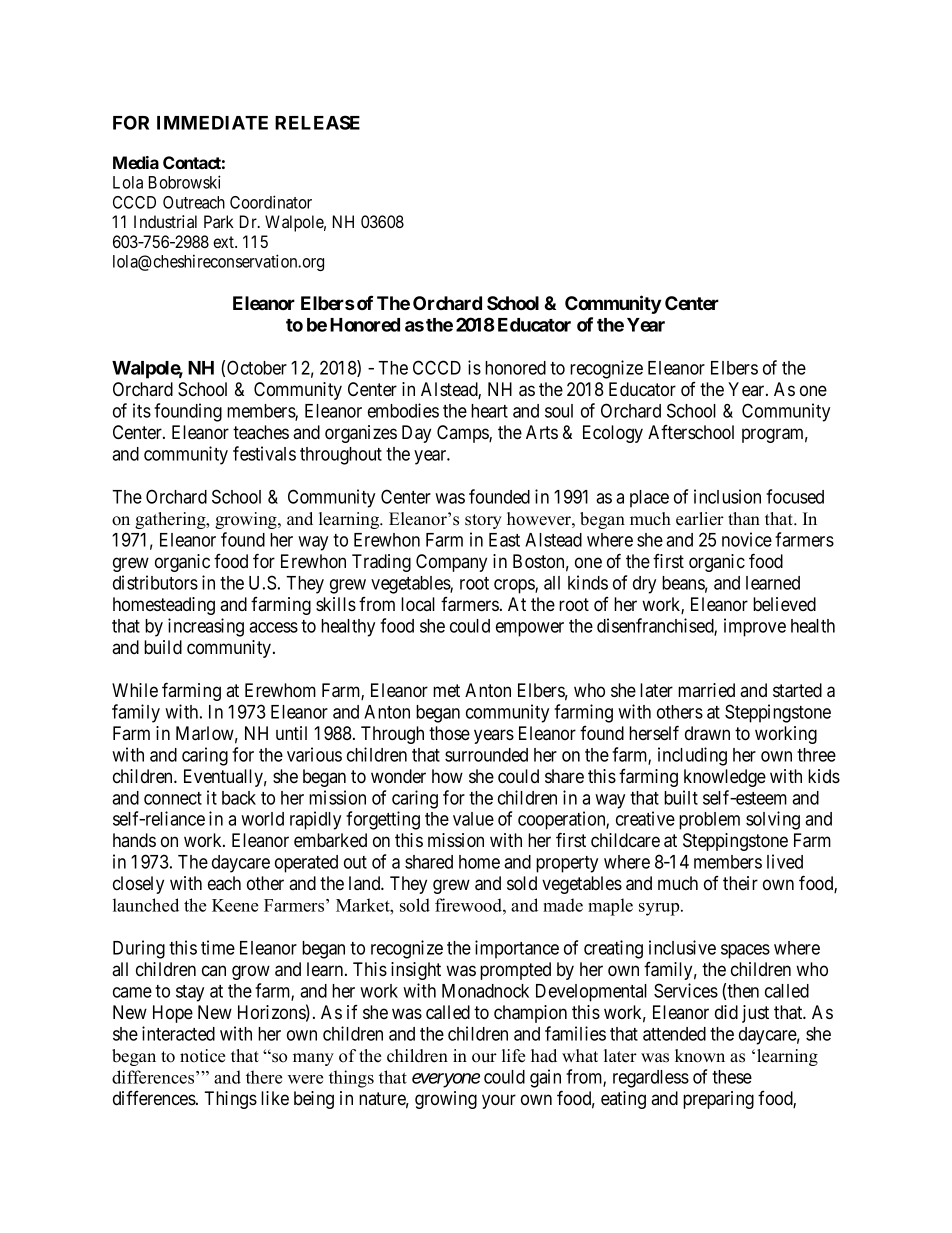 The image size is (952, 1233). I want to click on RELEASE, so click(317, 122).
